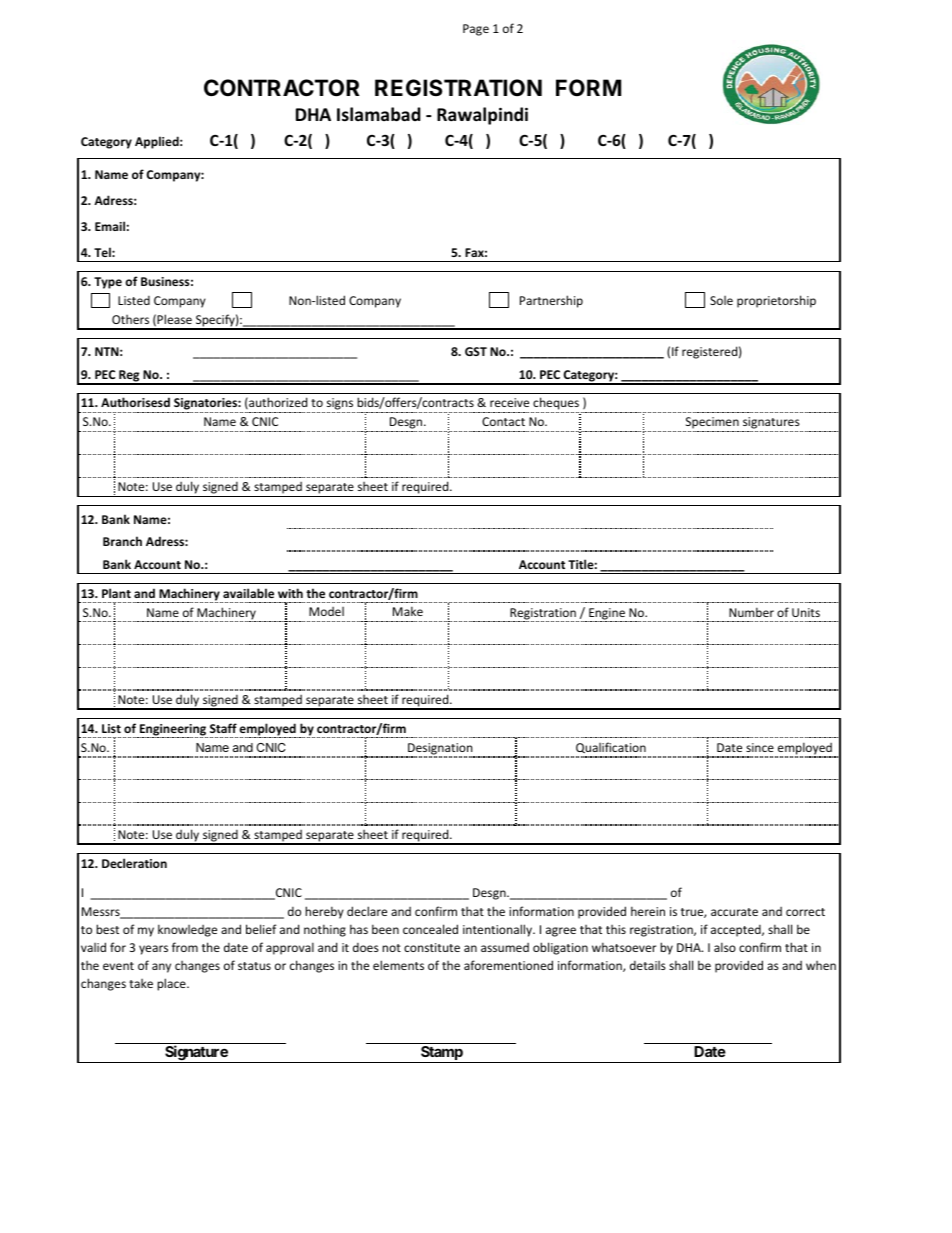 The image size is (952, 1233). Describe the element at coordinates (503, 421) in the image. I see `Contact` at that location.
